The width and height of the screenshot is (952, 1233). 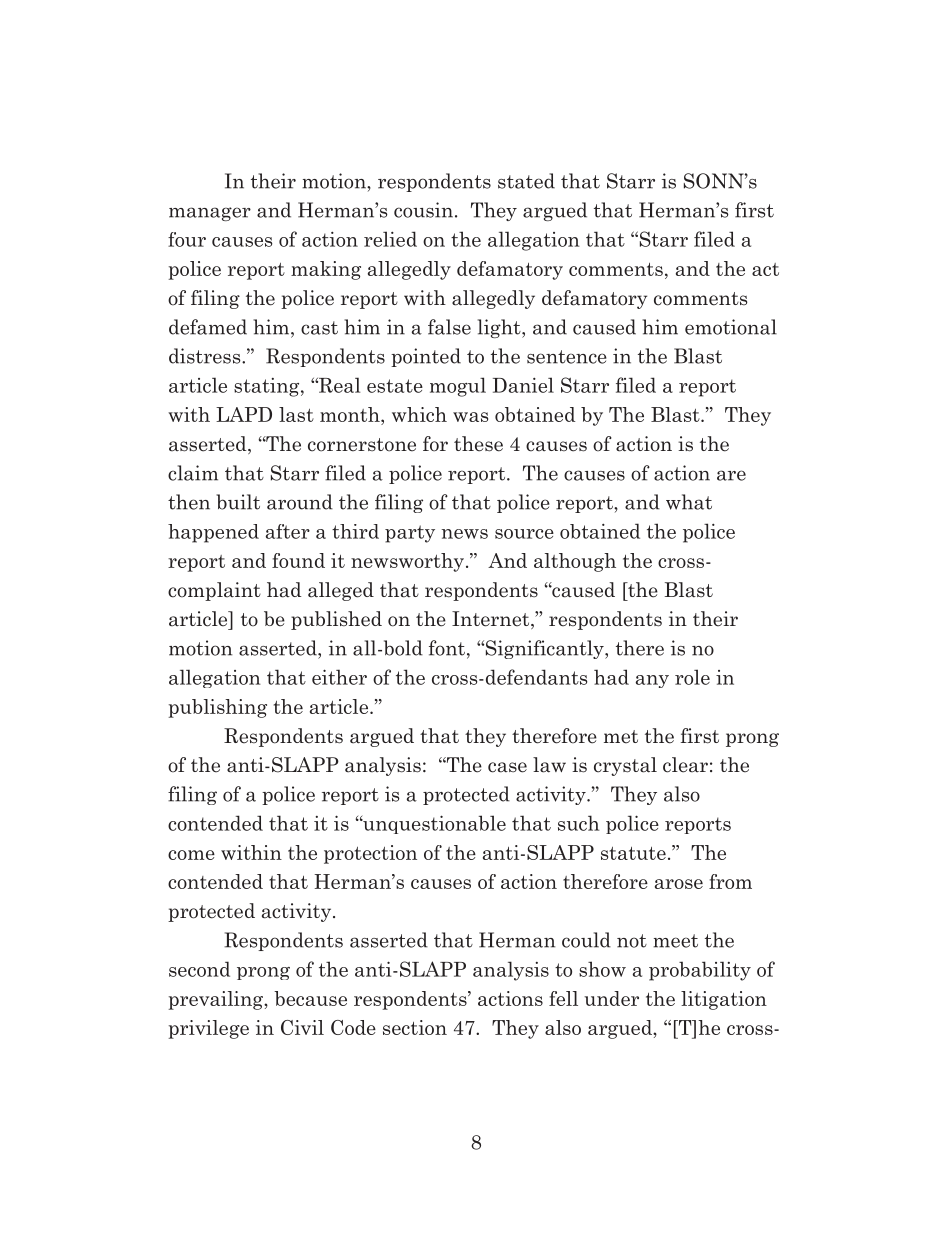 What do you see at coordinates (692, 677) in the screenshot?
I see `role` at bounding box center [692, 677].
